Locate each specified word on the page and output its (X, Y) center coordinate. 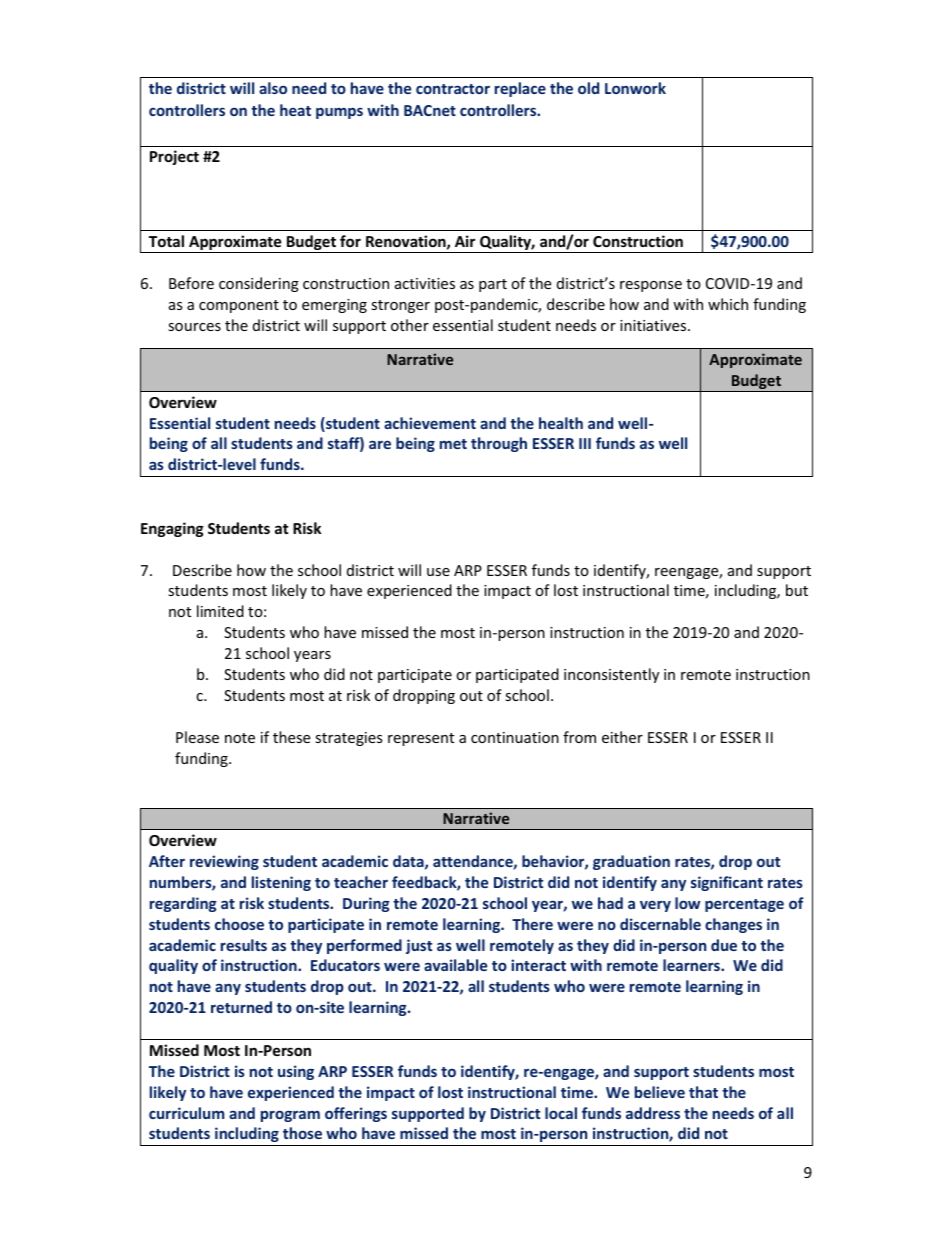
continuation (515, 737)
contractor (453, 89)
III (585, 443)
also (273, 88)
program (290, 1116)
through (499, 444)
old (588, 88)
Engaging (172, 529)
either (622, 737)
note (240, 738)
